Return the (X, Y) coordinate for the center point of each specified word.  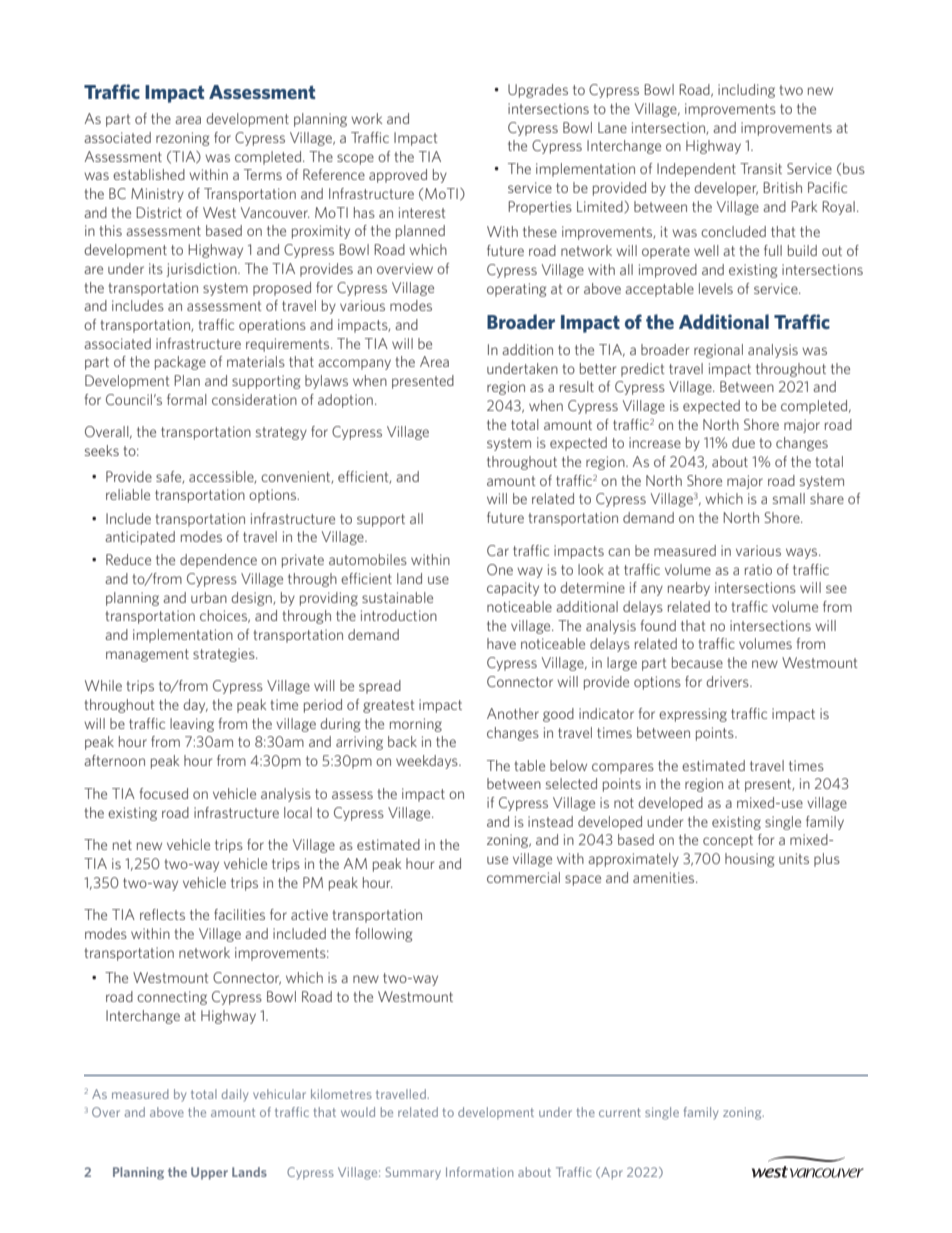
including (746, 91)
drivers (728, 681)
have (501, 643)
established (149, 174)
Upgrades (538, 91)
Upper (209, 1173)
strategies (225, 655)
